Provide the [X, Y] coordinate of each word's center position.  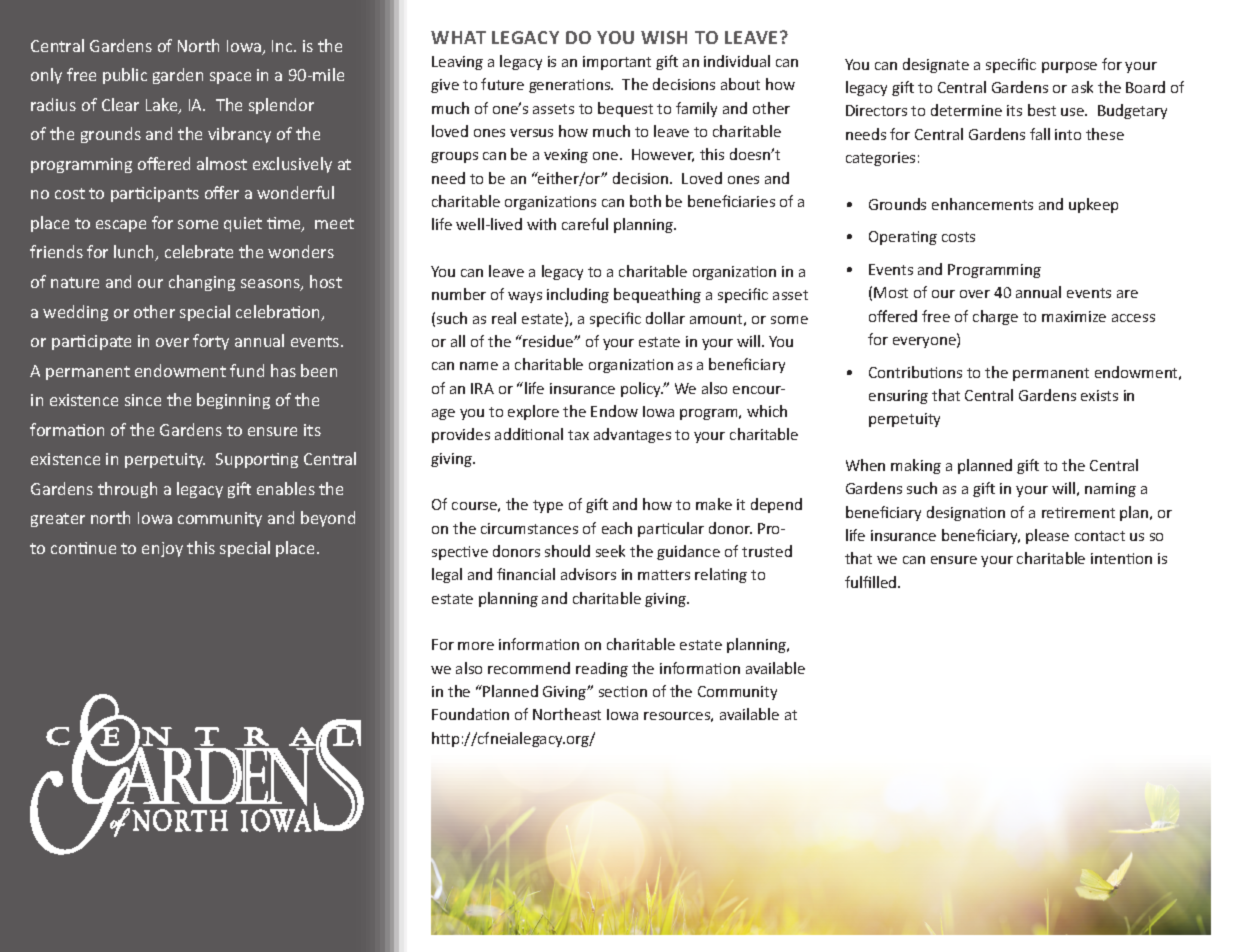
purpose [1069, 67]
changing [202, 283]
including [578, 295]
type [548, 506]
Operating [903, 238]
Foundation [470, 714]
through [127, 490]
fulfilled [872, 582]
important [617, 63]
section [623, 691]
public [125, 76]
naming [1110, 490]
